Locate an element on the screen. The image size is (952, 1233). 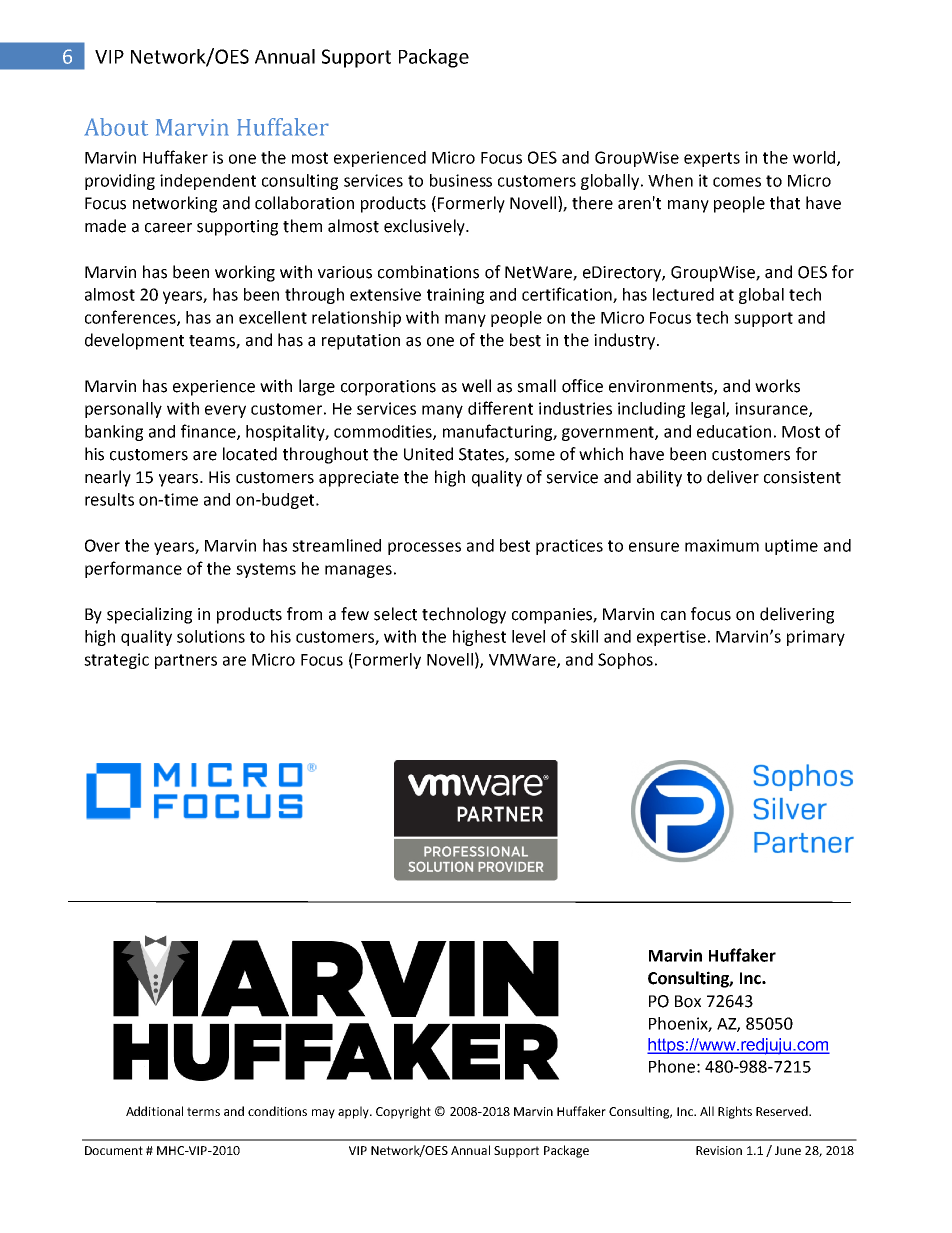
experts is located at coordinates (712, 159).
